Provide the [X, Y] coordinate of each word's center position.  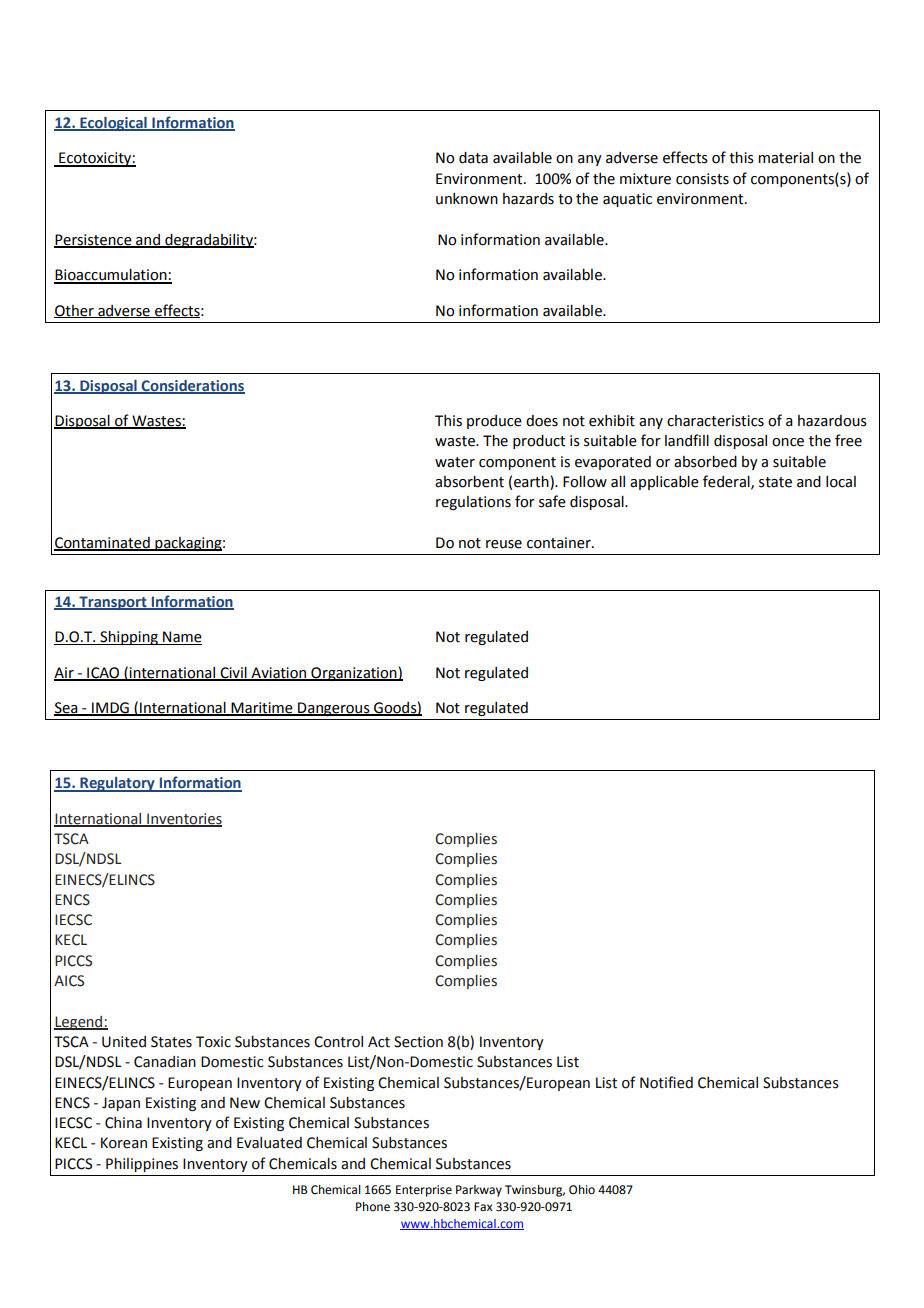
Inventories [183, 819]
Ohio [582, 1190]
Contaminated [103, 544]
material [785, 158]
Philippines [142, 1165]
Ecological [113, 124]
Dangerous [334, 709]
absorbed [705, 462]
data [473, 158]
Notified [666, 1082]
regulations [473, 503]
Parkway [479, 1191]
